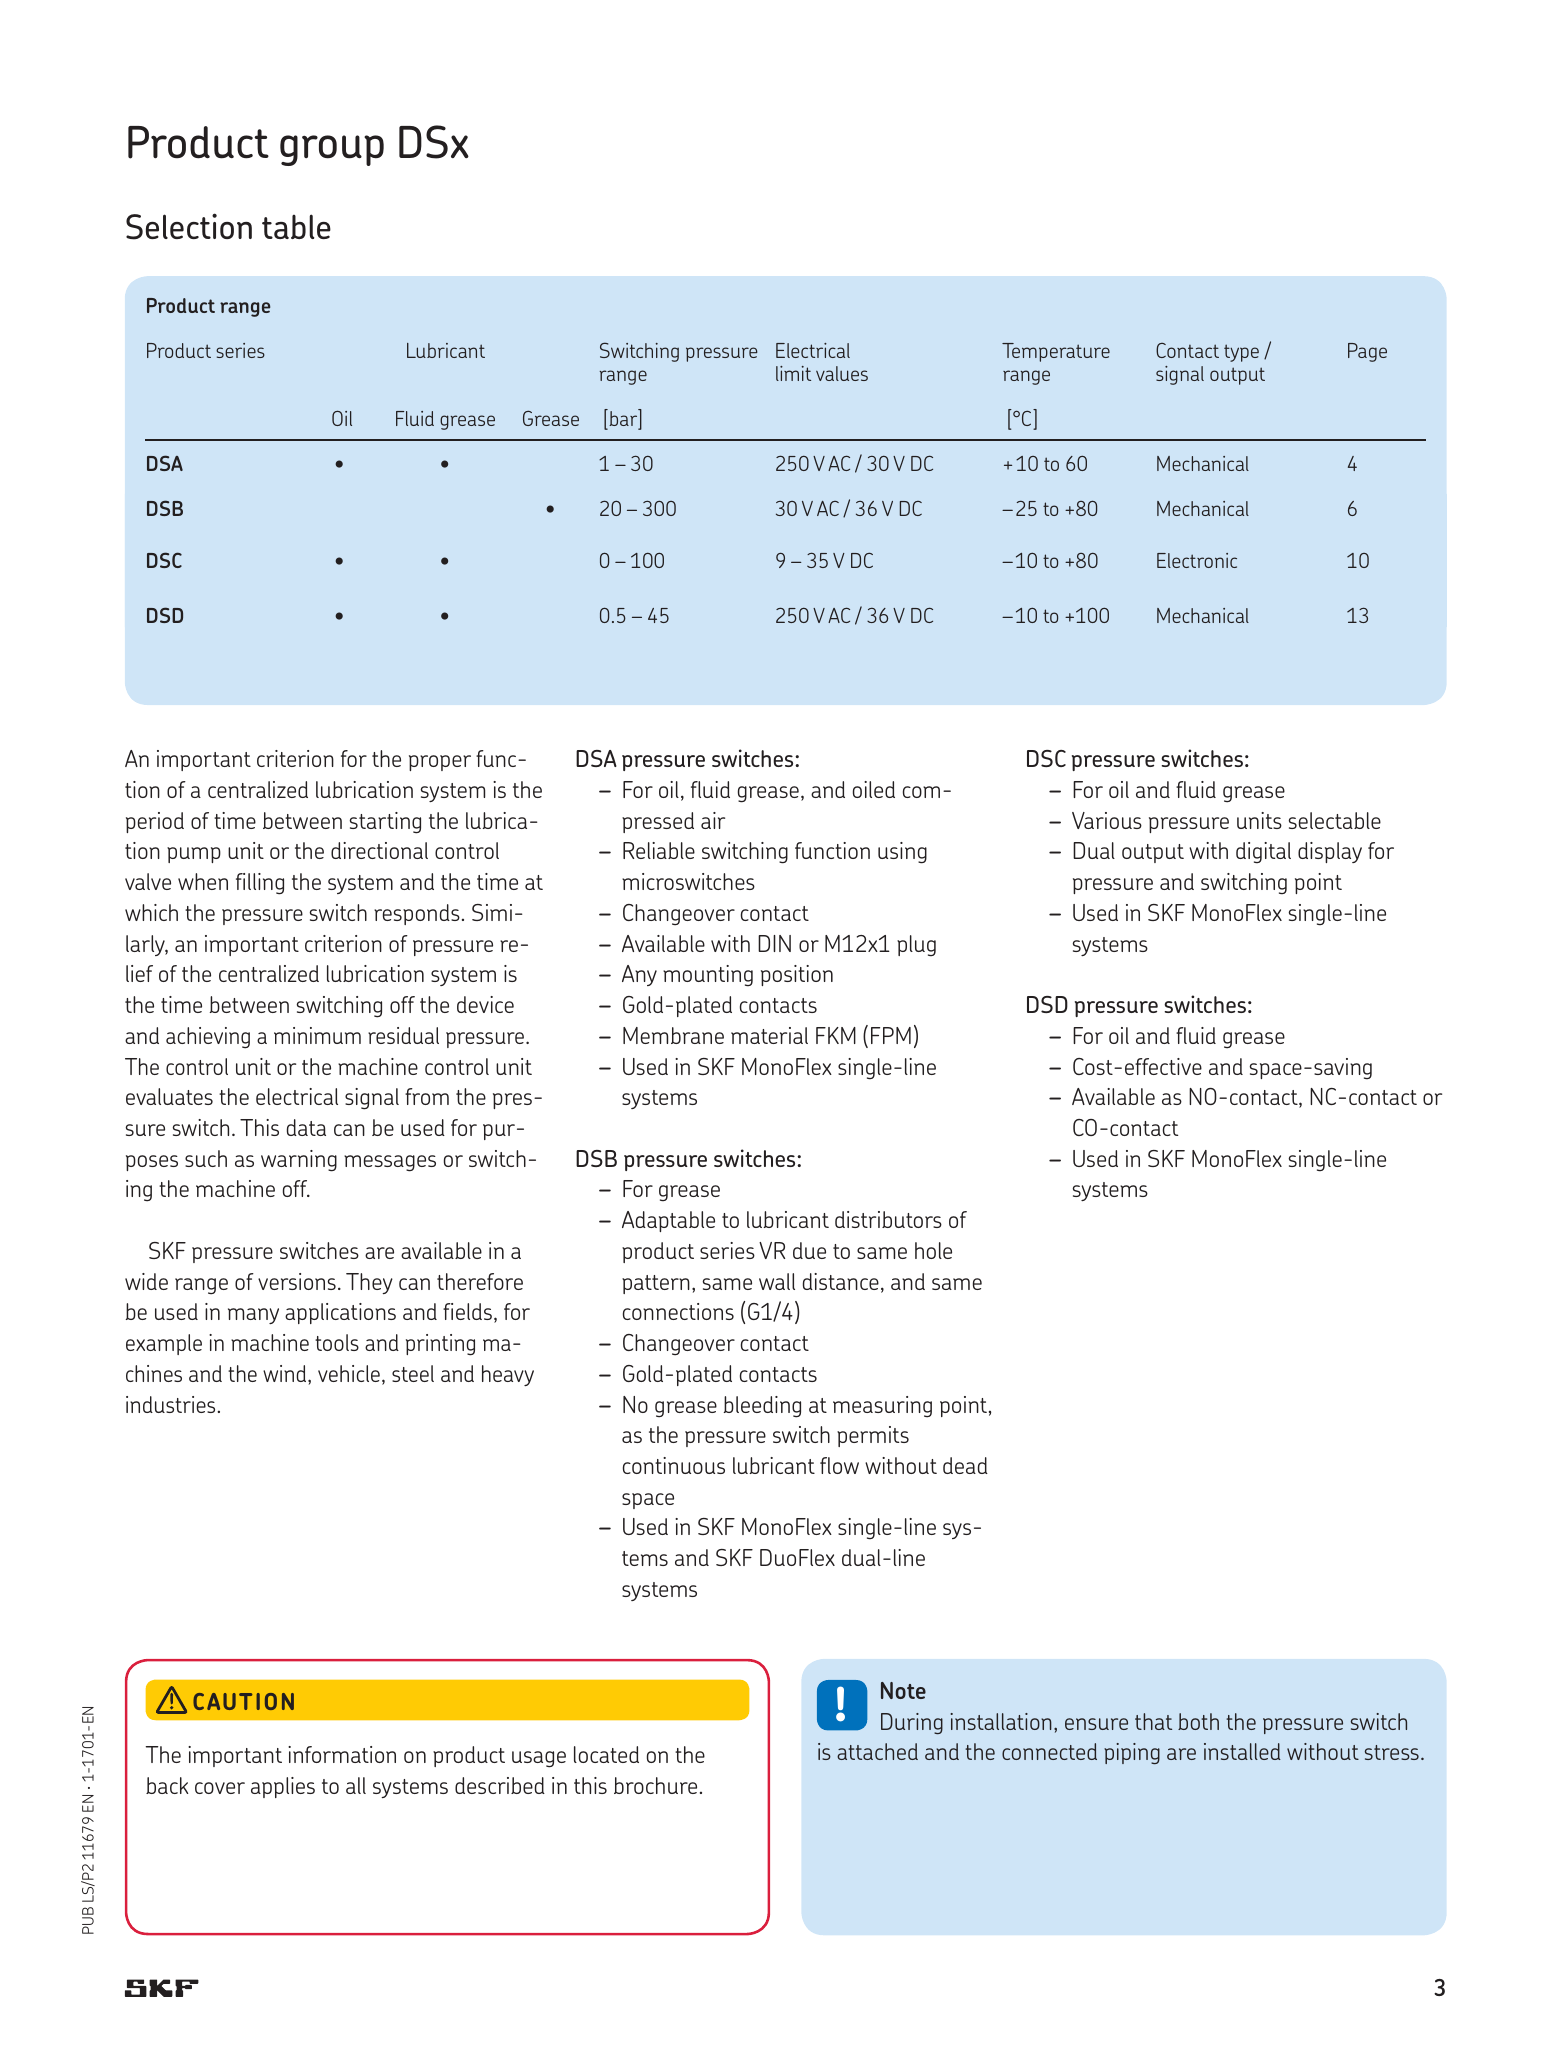  What do you see at coordinates (1197, 560) in the screenshot?
I see `Electronic` at bounding box center [1197, 560].
